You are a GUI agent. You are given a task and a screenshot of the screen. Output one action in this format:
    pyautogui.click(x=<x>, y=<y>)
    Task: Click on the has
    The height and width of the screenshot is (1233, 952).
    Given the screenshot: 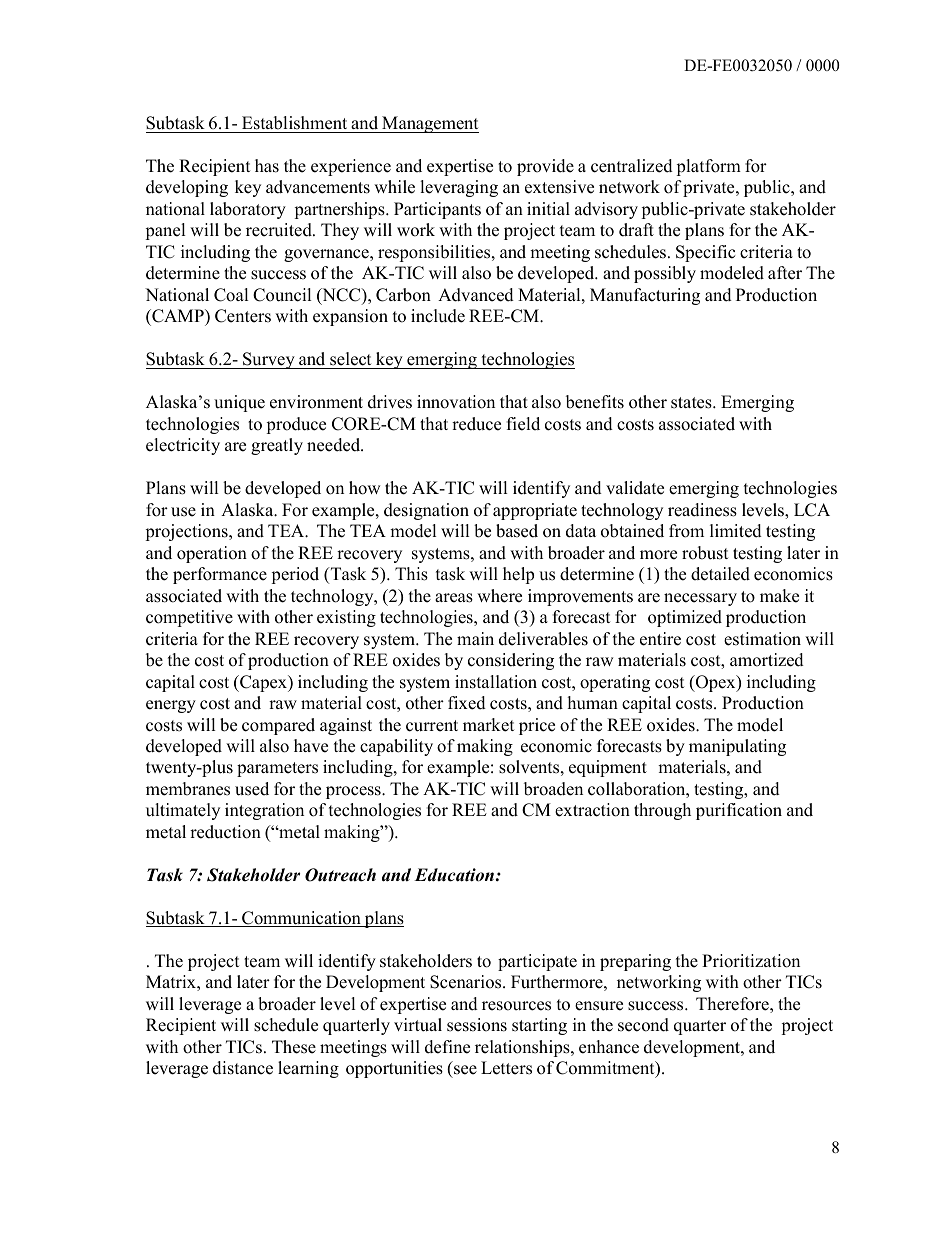 What is the action you would take?
    pyautogui.click(x=267, y=166)
